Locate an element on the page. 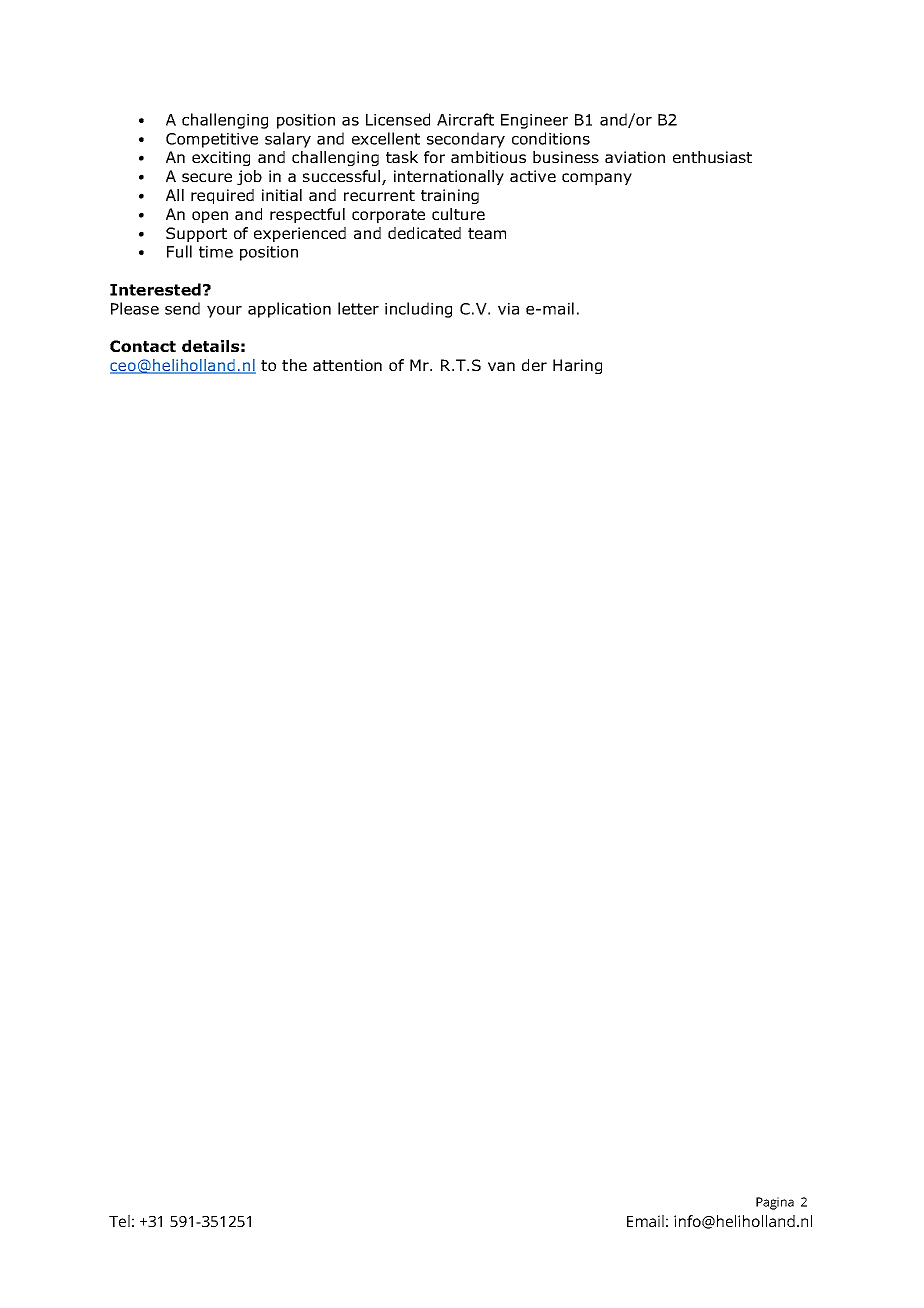 This image has height=1308, width=924. der is located at coordinates (534, 365).
